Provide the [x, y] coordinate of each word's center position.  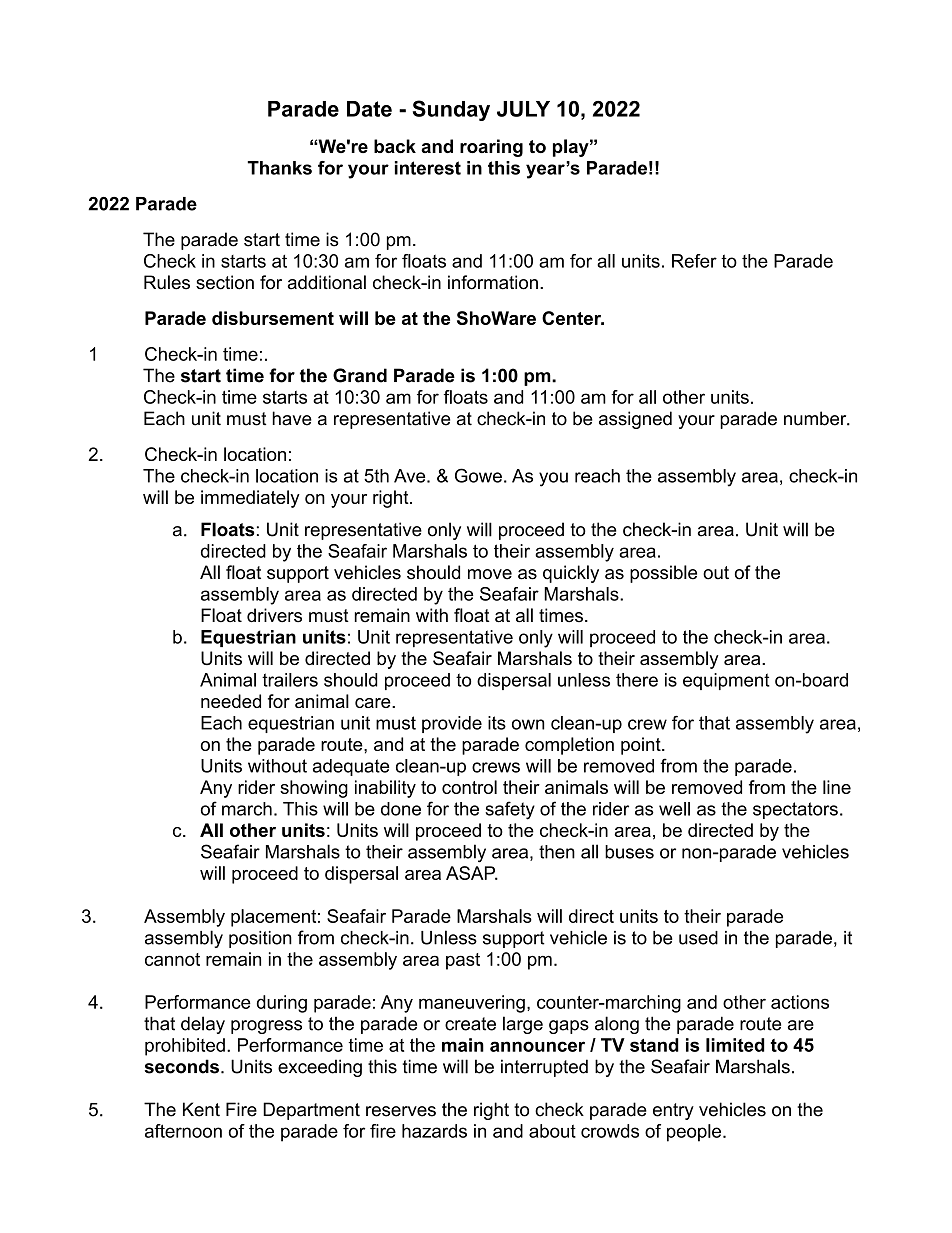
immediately [250, 499]
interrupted [544, 1068]
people [694, 1133]
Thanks [279, 168]
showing [314, 789]
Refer [694, 261]
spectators [795, 810]
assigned [635, 420]
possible [663, 574]
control [469, 787]
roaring [491, 148]
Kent [201, 1109]
